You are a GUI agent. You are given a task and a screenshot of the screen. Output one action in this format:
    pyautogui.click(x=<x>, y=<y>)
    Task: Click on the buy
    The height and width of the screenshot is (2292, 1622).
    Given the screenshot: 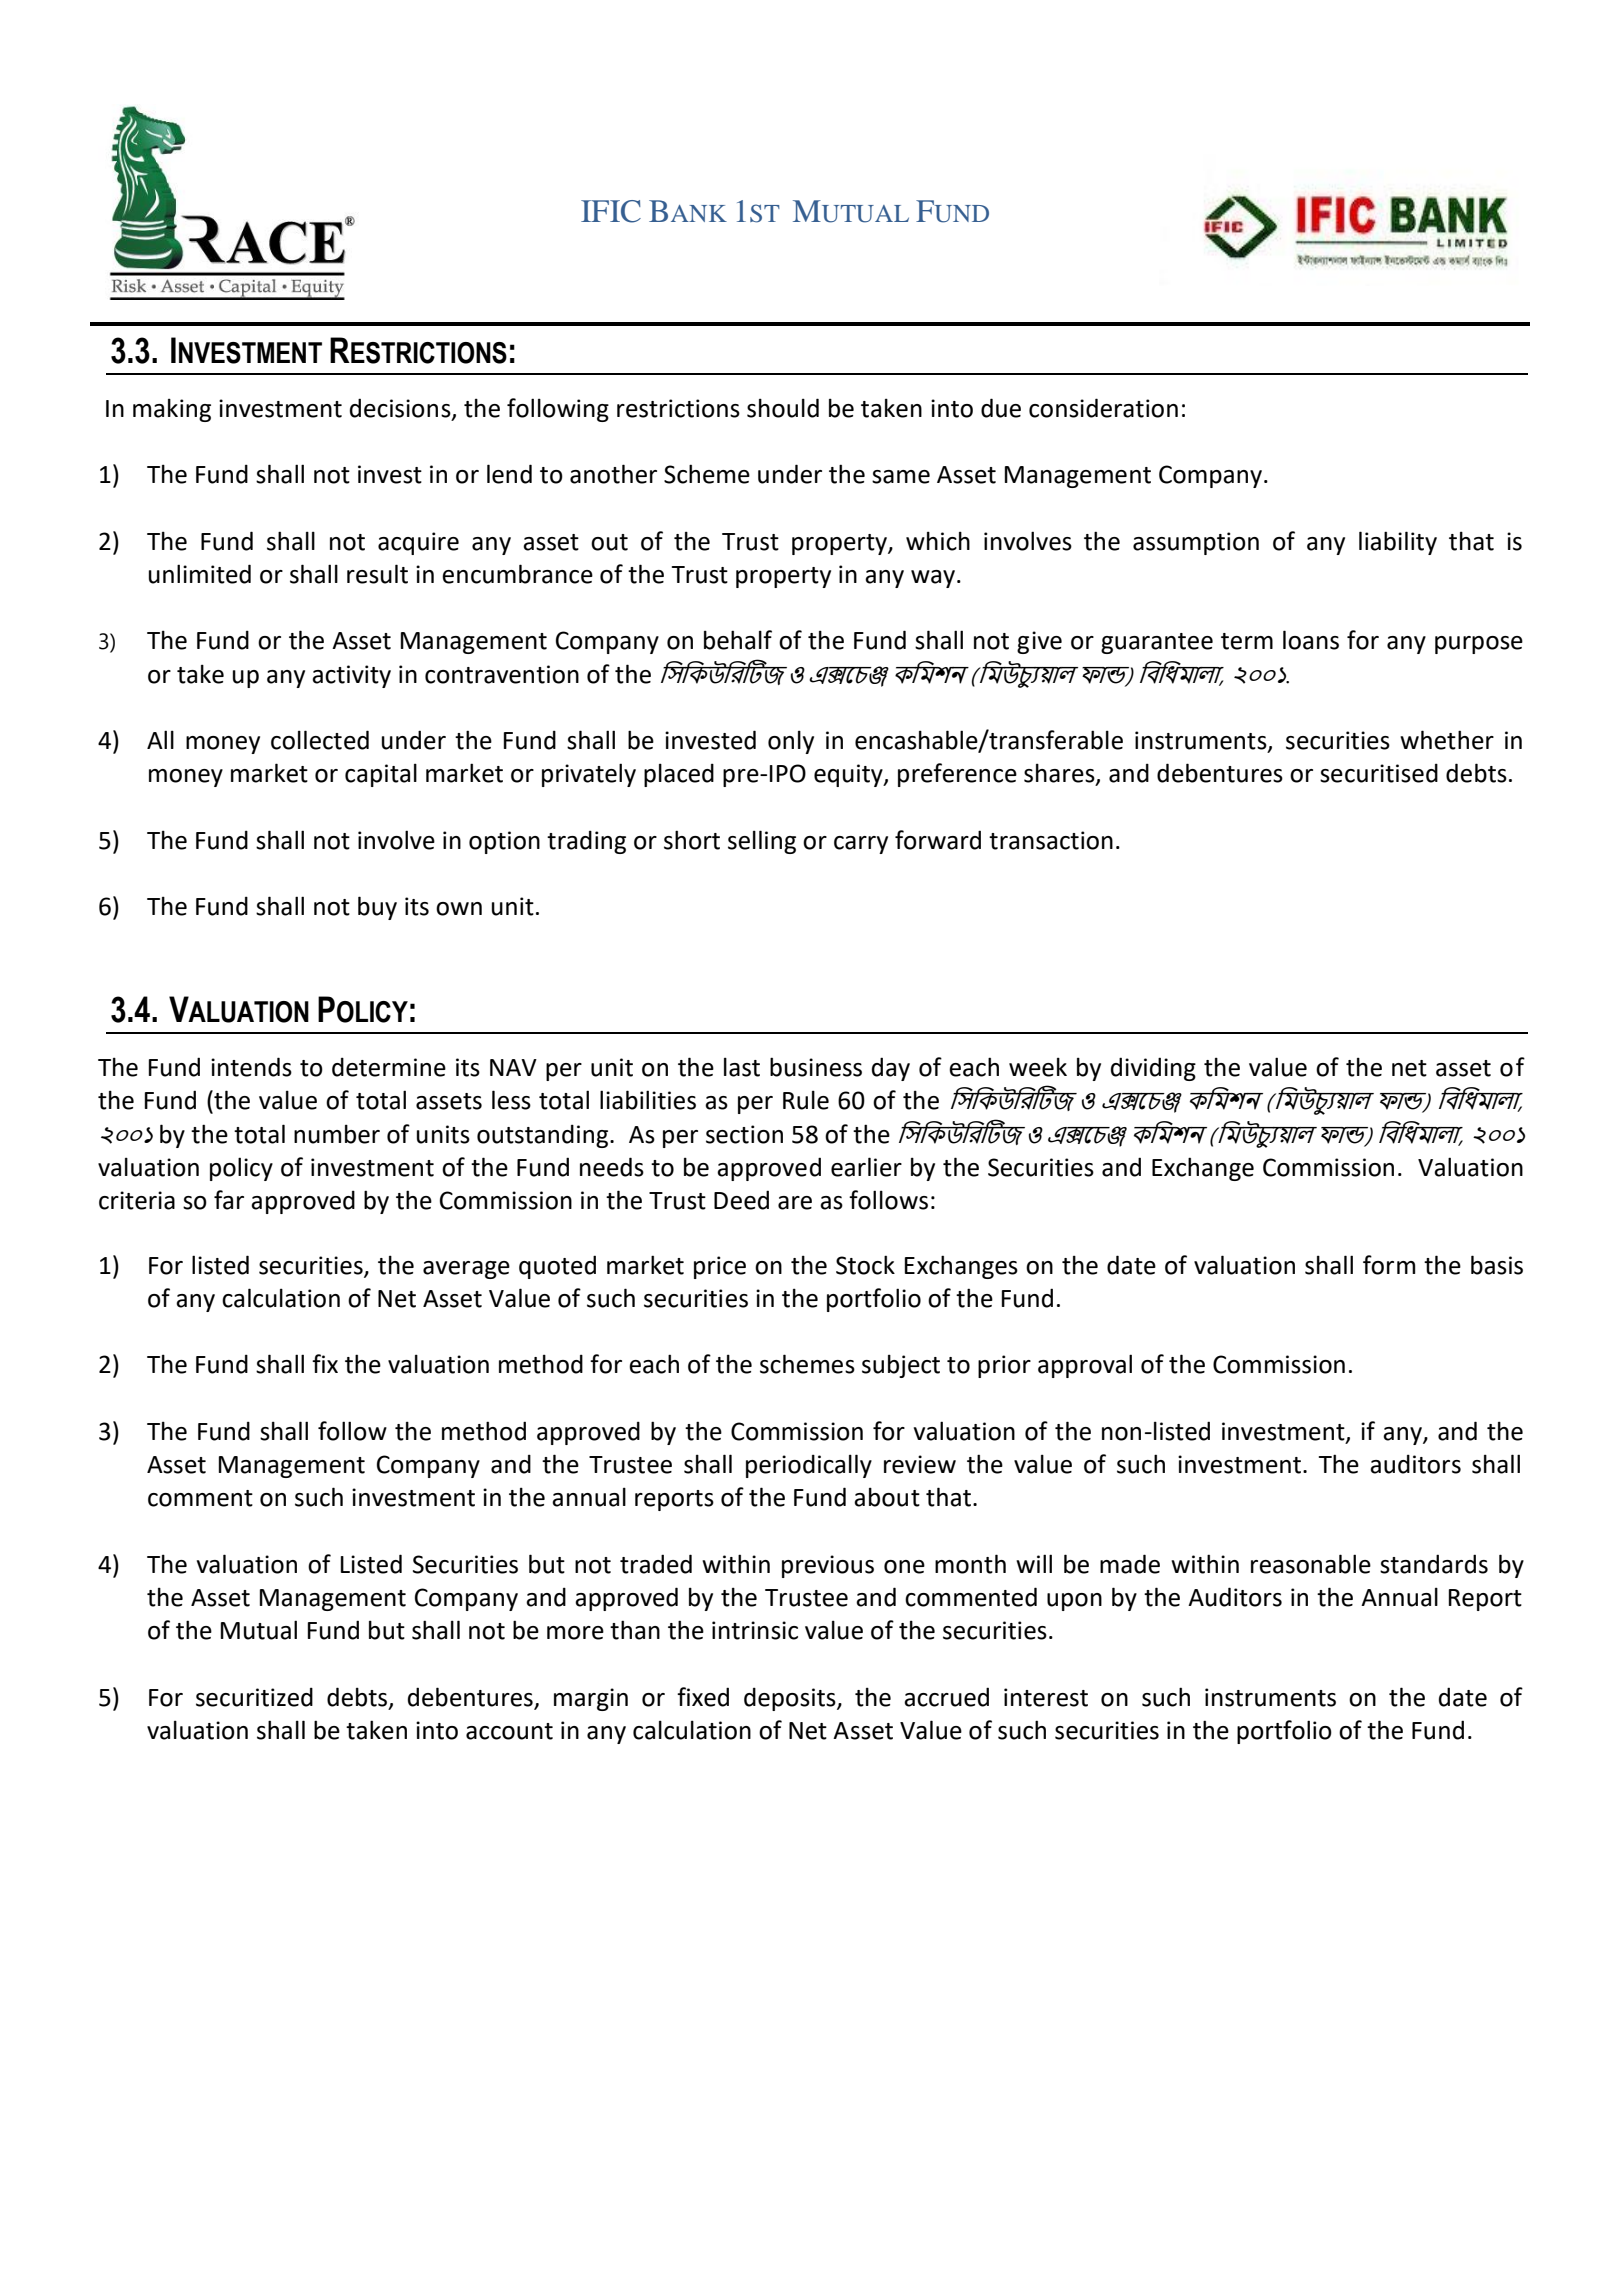 What is the action you would take?
    pyautogui.click(x=377, y=908)
